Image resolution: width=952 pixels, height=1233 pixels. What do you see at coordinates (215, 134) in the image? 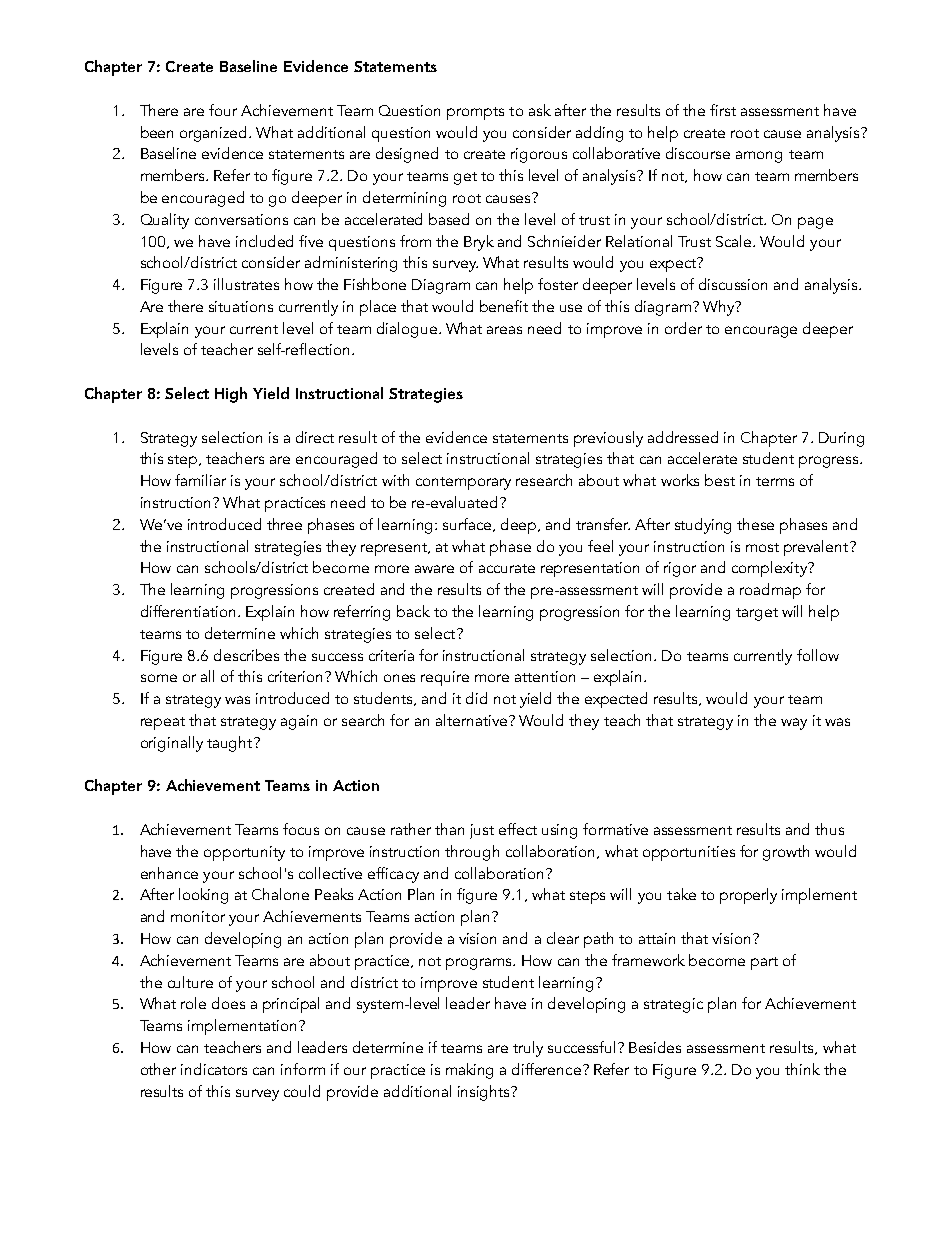
I see `organized` at bounding box center [215, 134].
